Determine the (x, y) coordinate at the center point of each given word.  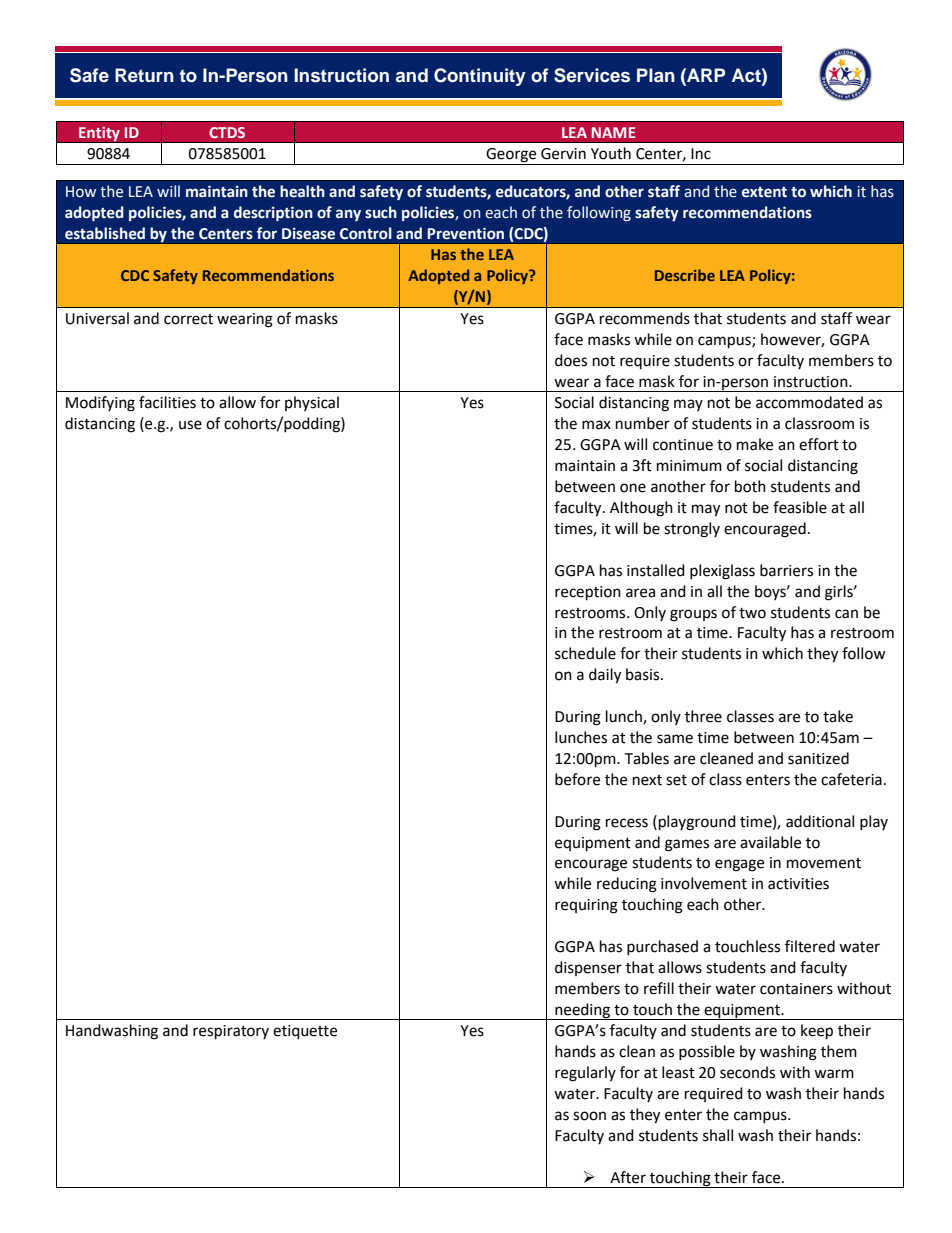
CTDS (227, 132)
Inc (701, 154)
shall (718, 1135)
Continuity (480, 77)
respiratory (231, 1032)
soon (589, 1116)
